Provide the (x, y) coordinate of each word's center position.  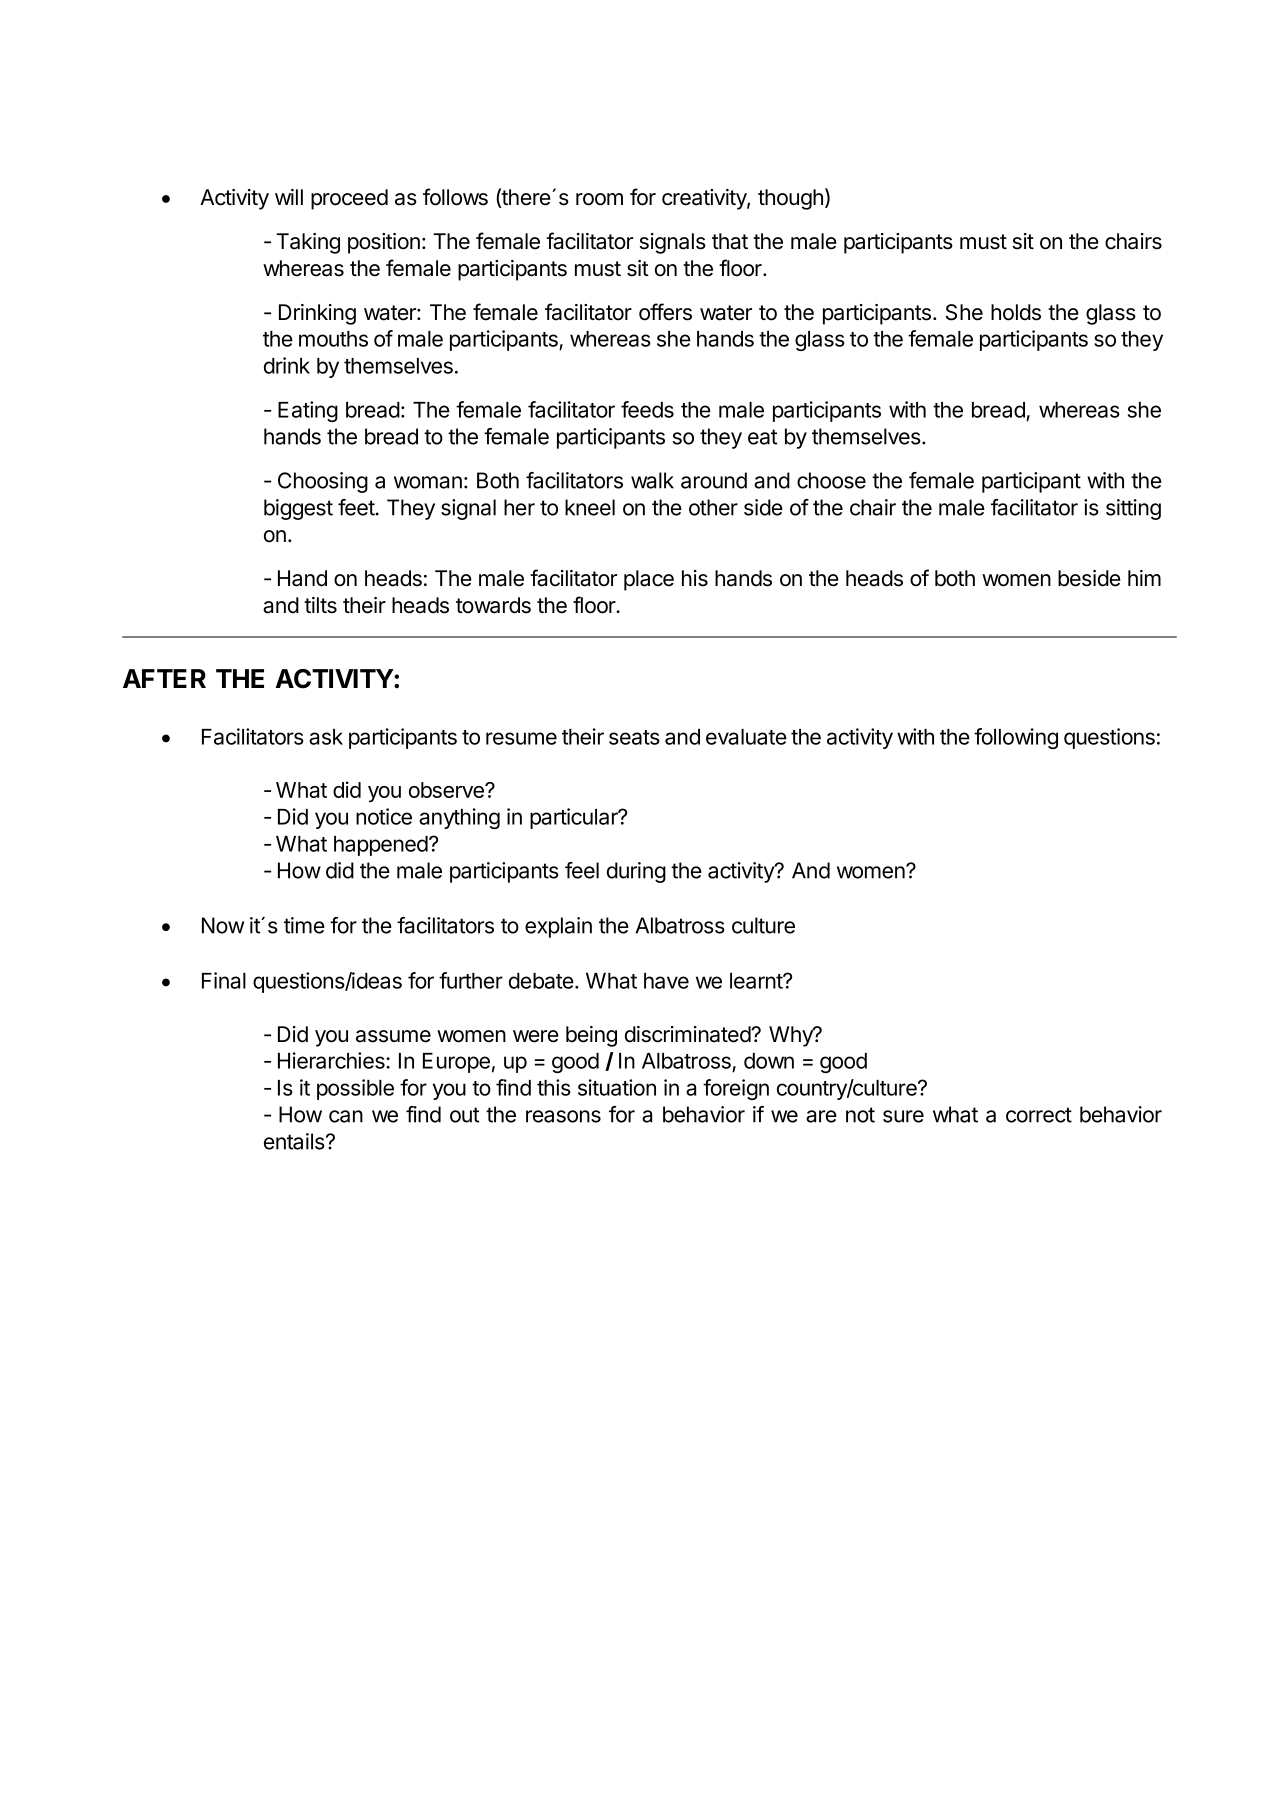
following (1016, 738)
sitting (1133, 509)
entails (295, 1141)
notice (384, 816)
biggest (298, 509)
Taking (308, 243)
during (636, 872)
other (713, 507)
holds (1016, 312)
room (599, 199)
